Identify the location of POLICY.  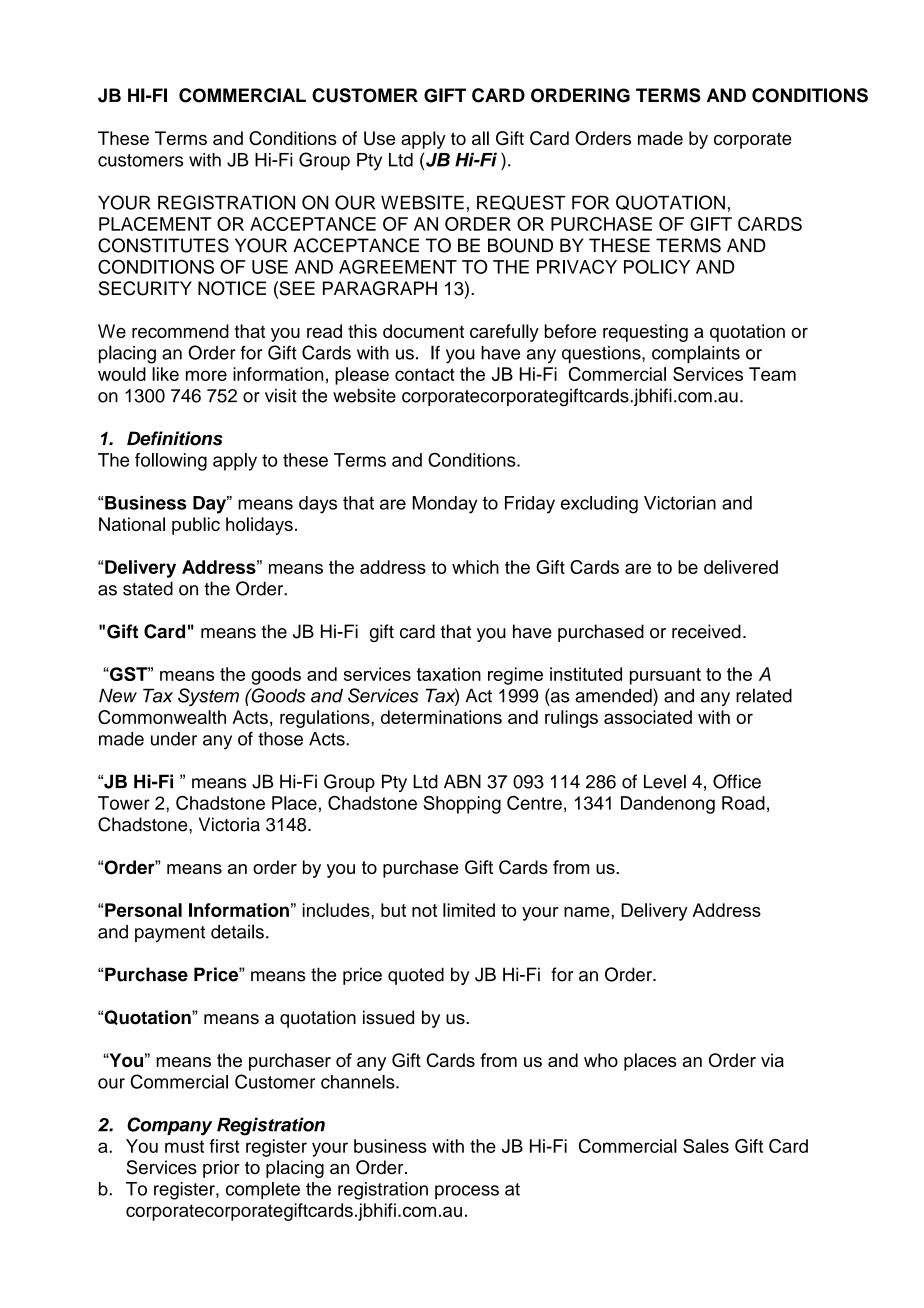
(657, 266).
